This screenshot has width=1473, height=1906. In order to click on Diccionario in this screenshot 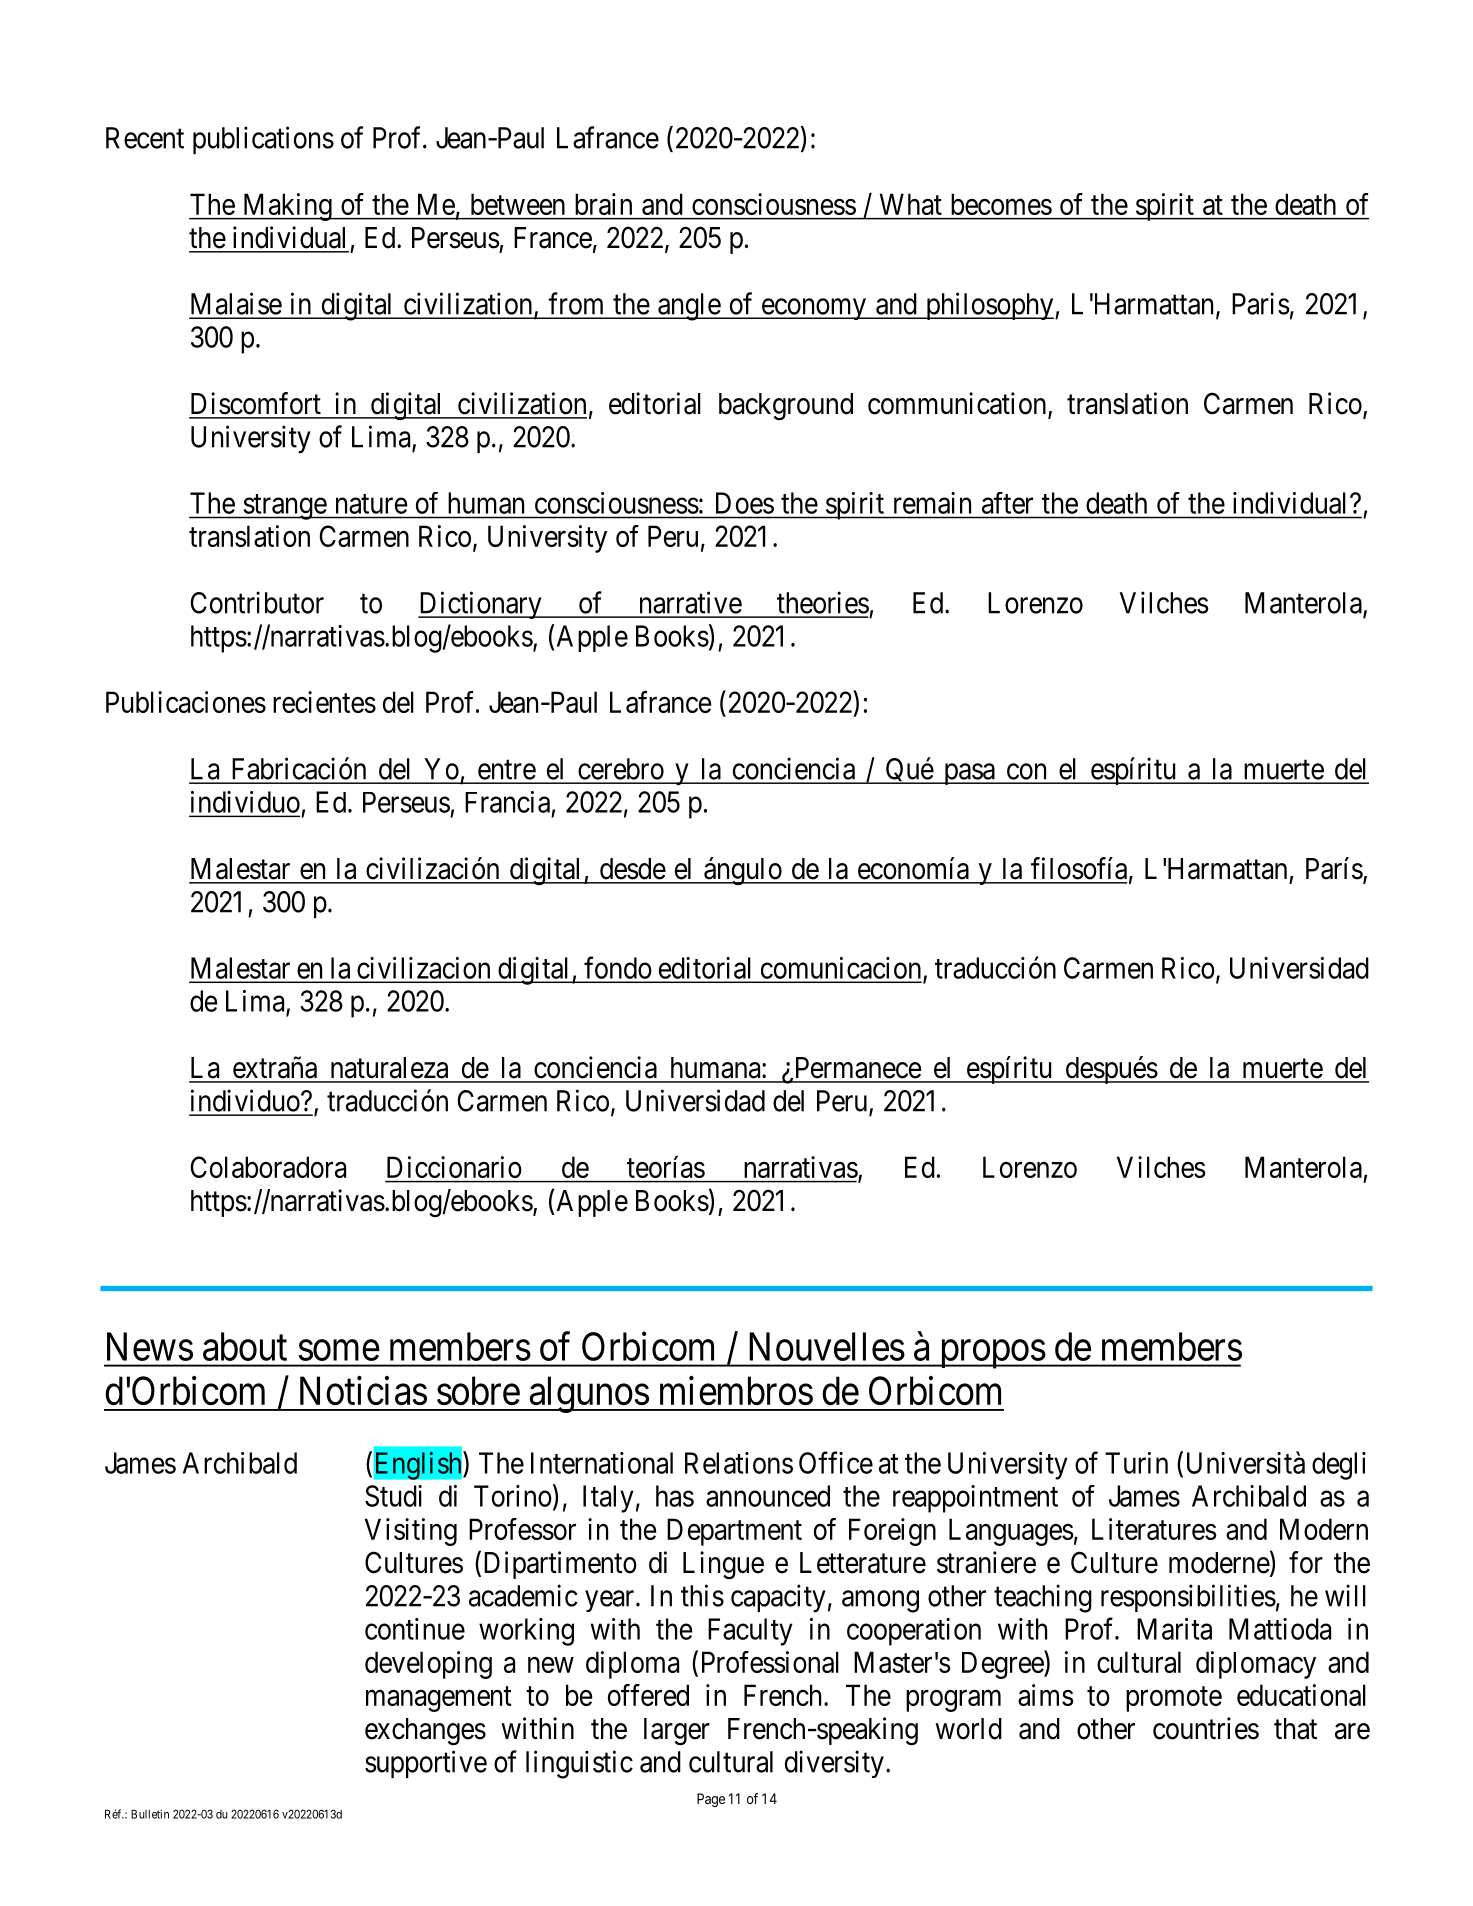, I will do `click(454, 1167)`.
